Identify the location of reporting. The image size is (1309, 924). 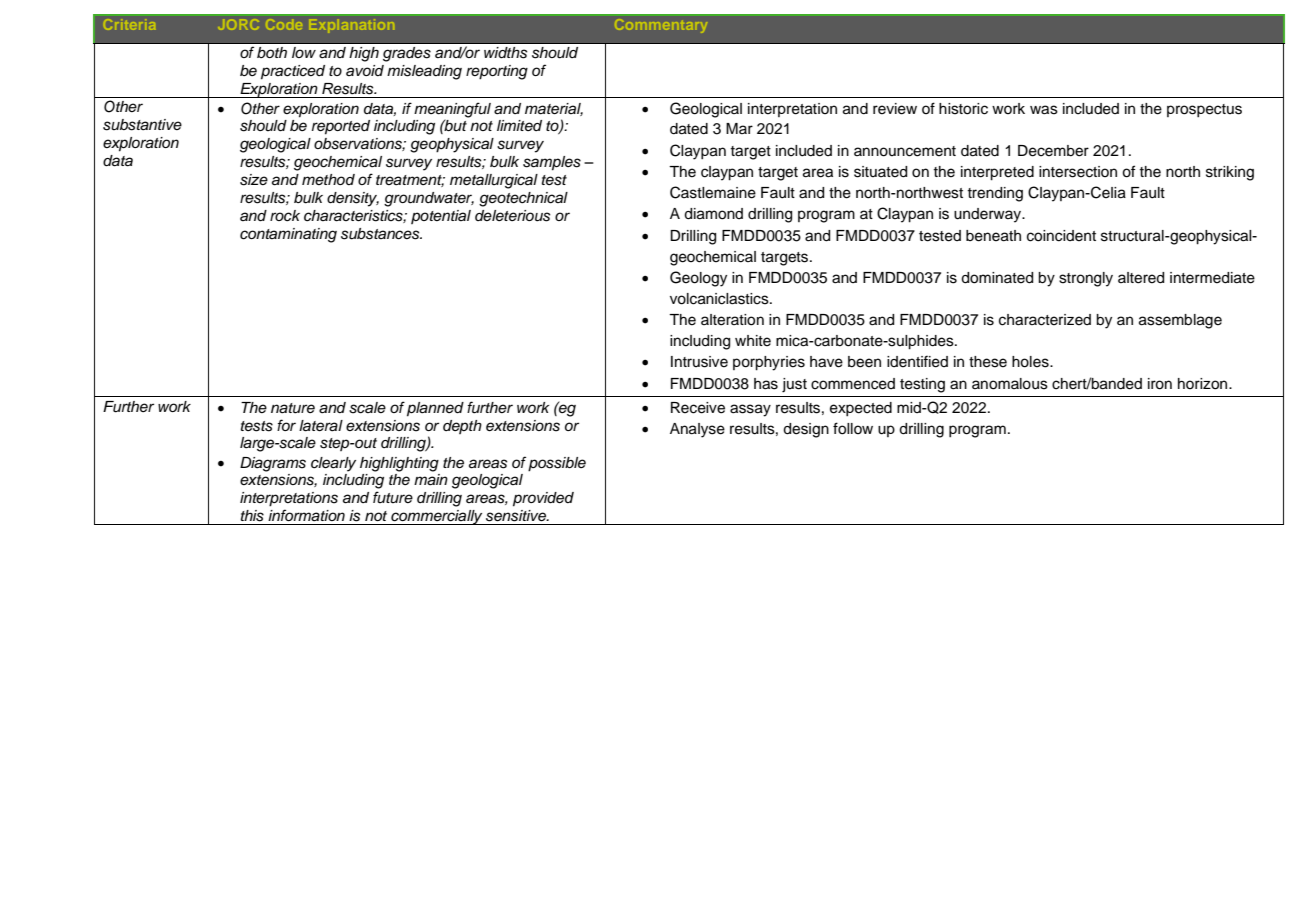
(497, 72).
